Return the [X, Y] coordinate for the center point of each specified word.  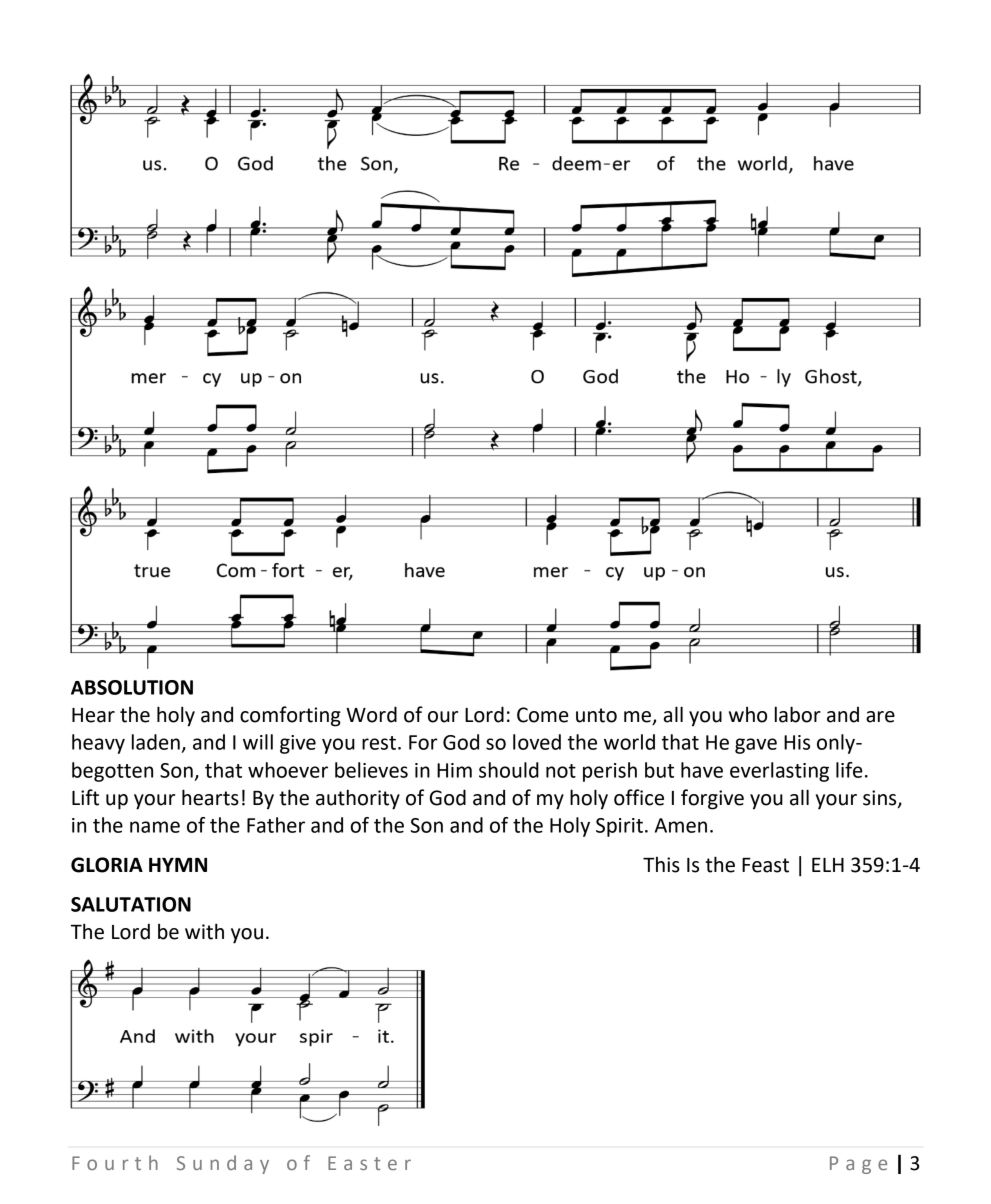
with [204, 931]
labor [798, 714]
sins [881, 799]
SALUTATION [131, 904]
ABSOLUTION [132, 687]
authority [358, 799]
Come [543, 715]
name [155, 827]
